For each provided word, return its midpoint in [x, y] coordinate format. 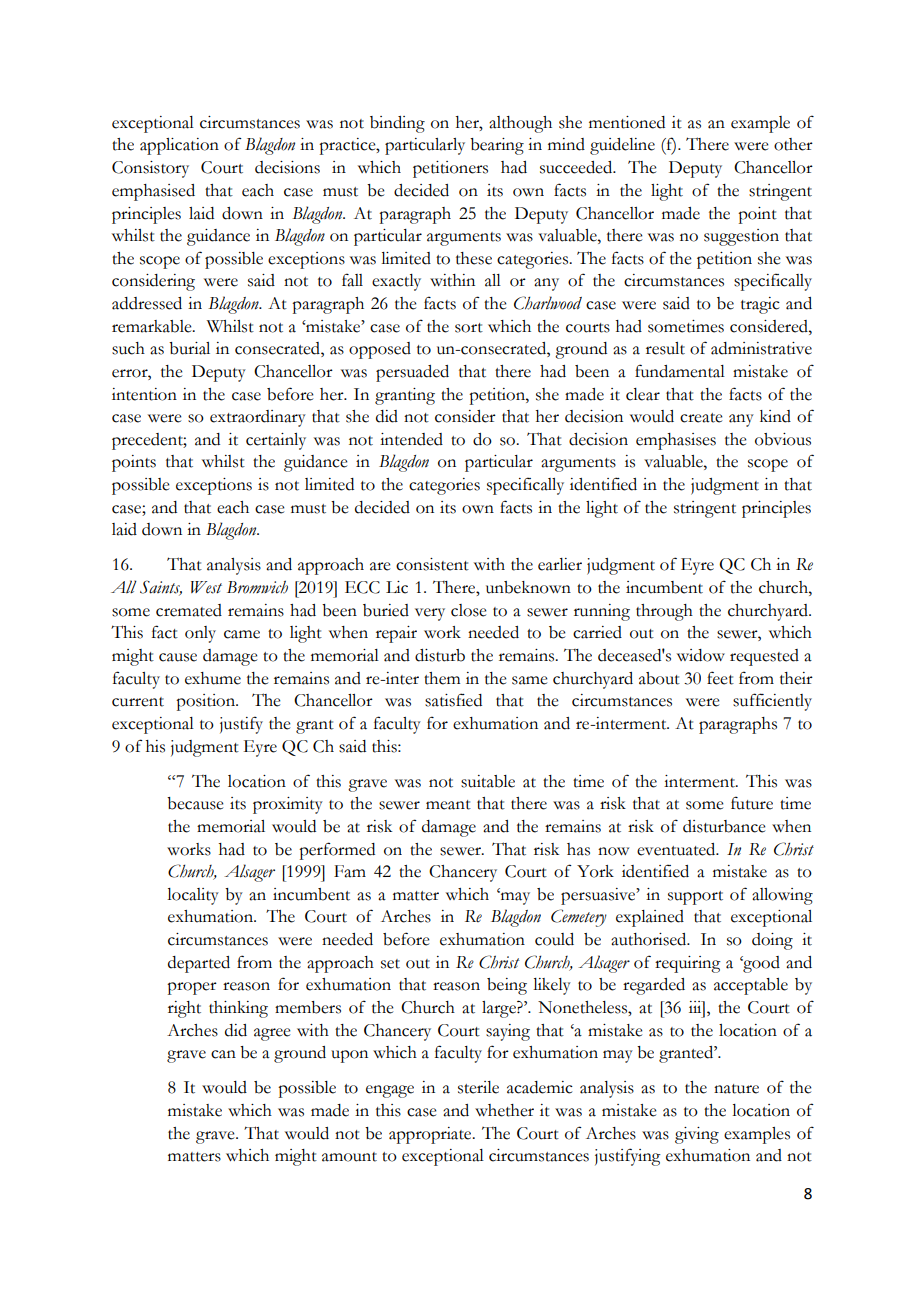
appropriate [431, 1135]
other [793, 144]
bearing [497, 146]
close [469, 610]
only [200, 634]
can [223, 1054]
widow [701, 655]
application [179, 146]
